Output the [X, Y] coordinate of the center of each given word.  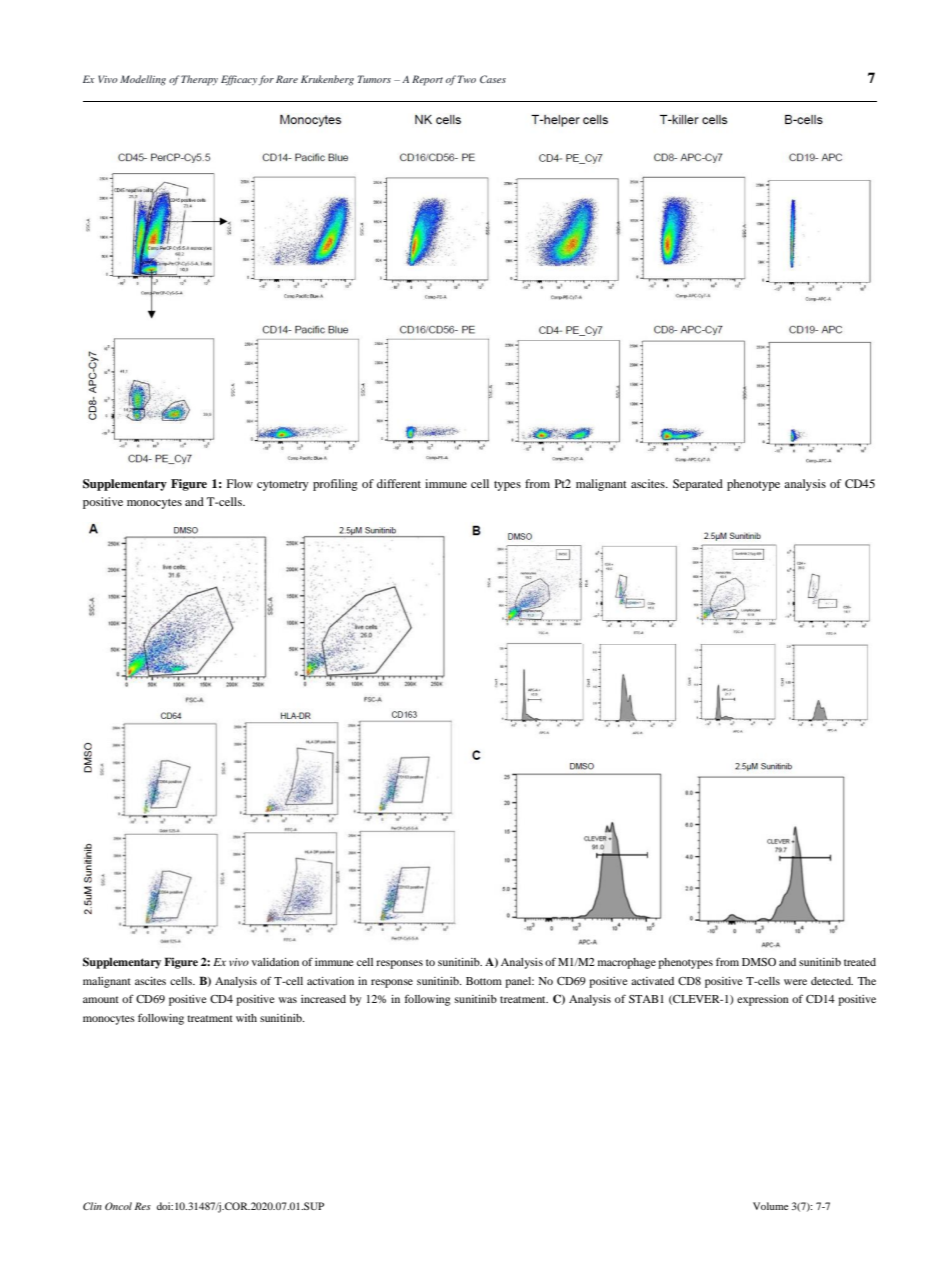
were [795, 982]
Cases [493, 79]
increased [323, 999]
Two [467, 79]
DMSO [759, 962]
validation [275, 962]
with [246, 1018]
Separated [698, 485]
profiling [335, 485]
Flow [240, 483]
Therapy [199, 80]
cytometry [283, 486]
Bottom [484, 981]
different [399, 483]
